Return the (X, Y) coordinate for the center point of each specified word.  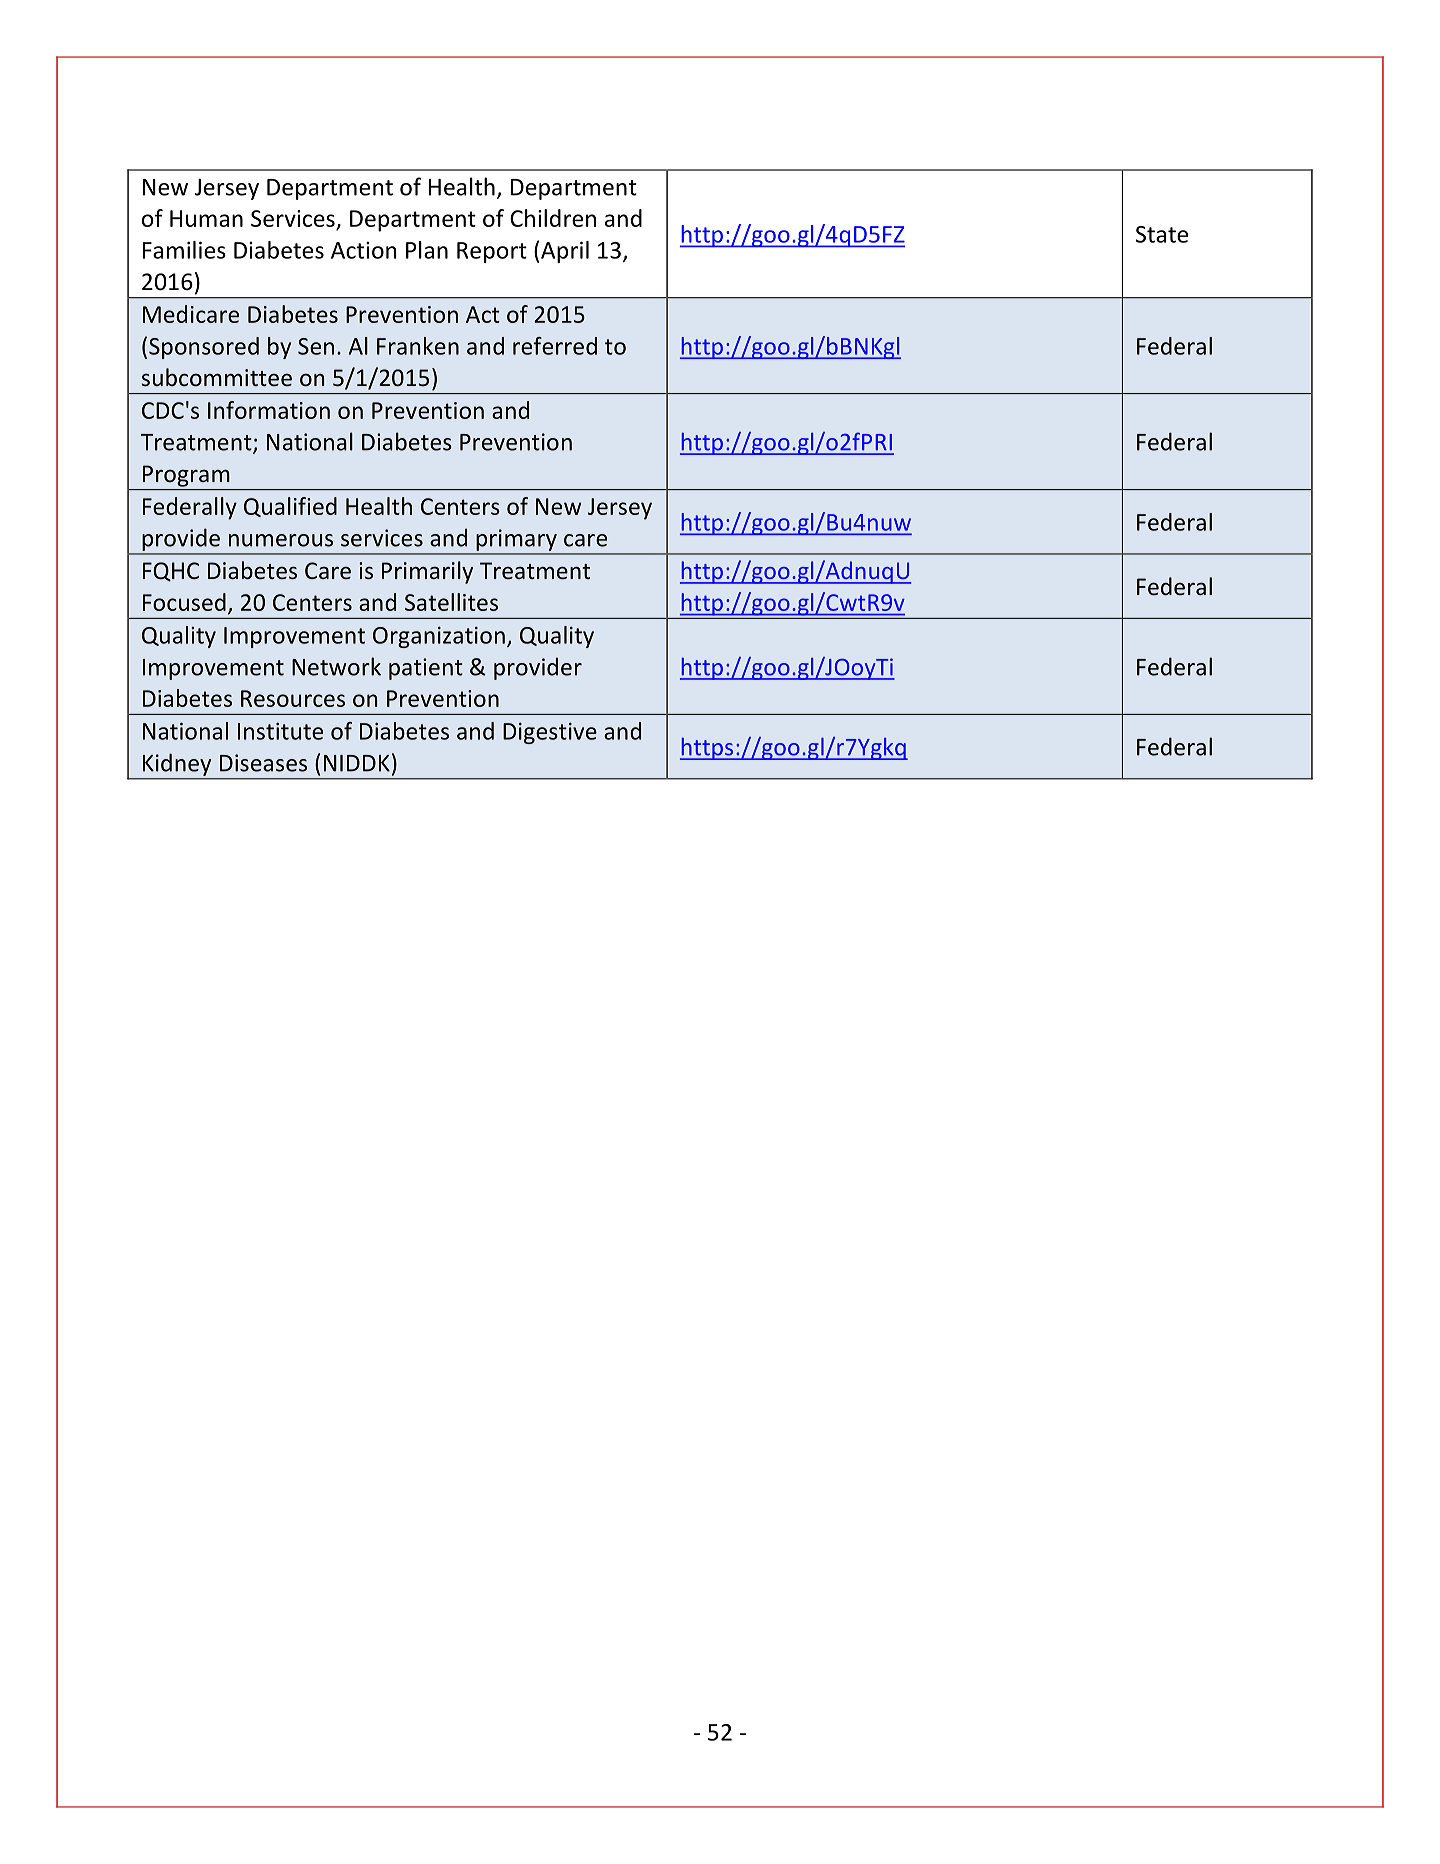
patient (426, 669)
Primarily (427, 572)
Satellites (451, 602)
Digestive (550, 733)
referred (555, 346)
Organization (439, 637)
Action (364, 250)
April (565, 252)
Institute (280, 731)
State (1162, 234)
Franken (418, 346)
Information (269, 410)
